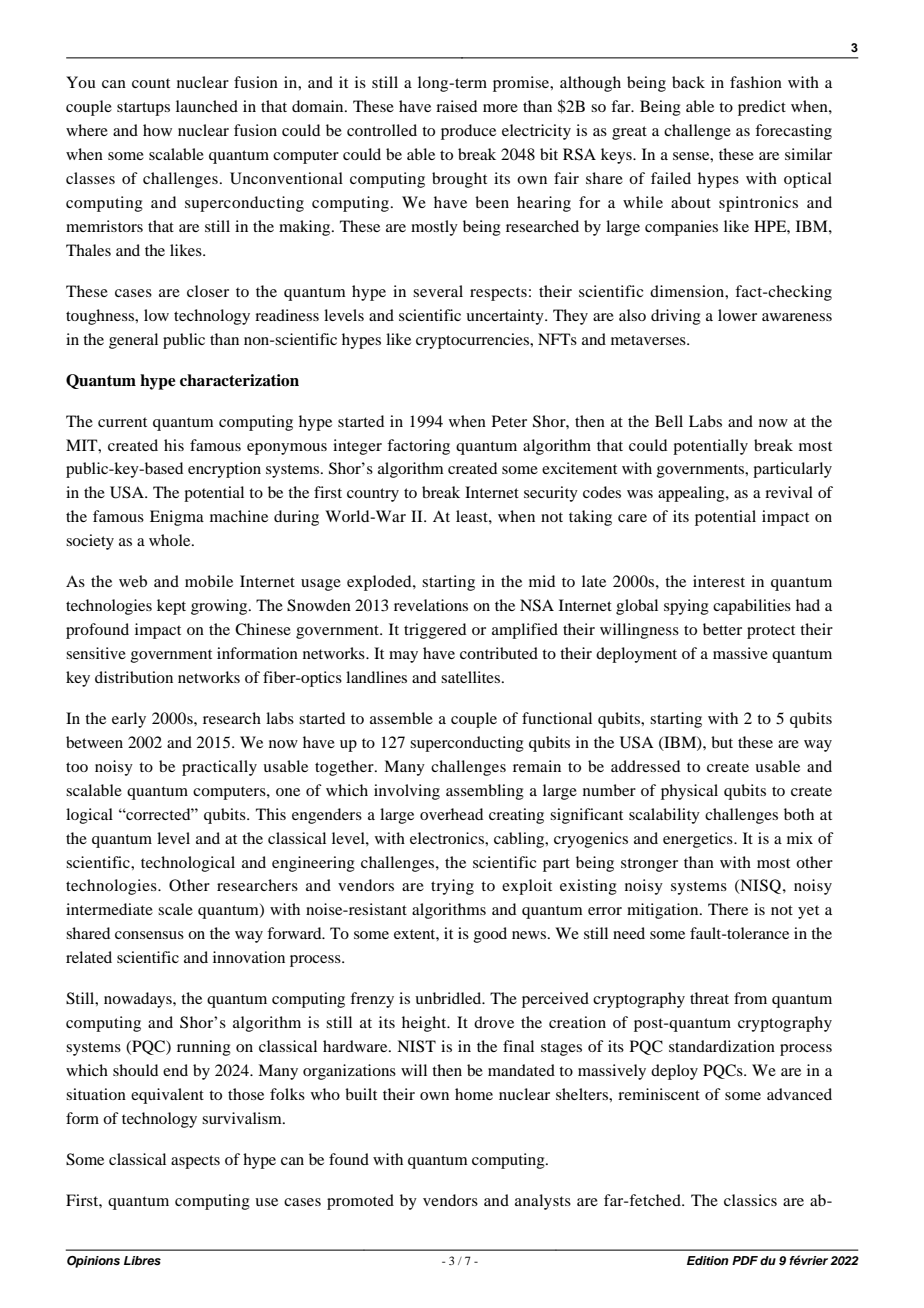 Image resolution: width=924 pixels, height=1308 pixels. What do you see at coordinates (157, 130) in the screenshot?
I see `how` at bounding box center [157, 130].
